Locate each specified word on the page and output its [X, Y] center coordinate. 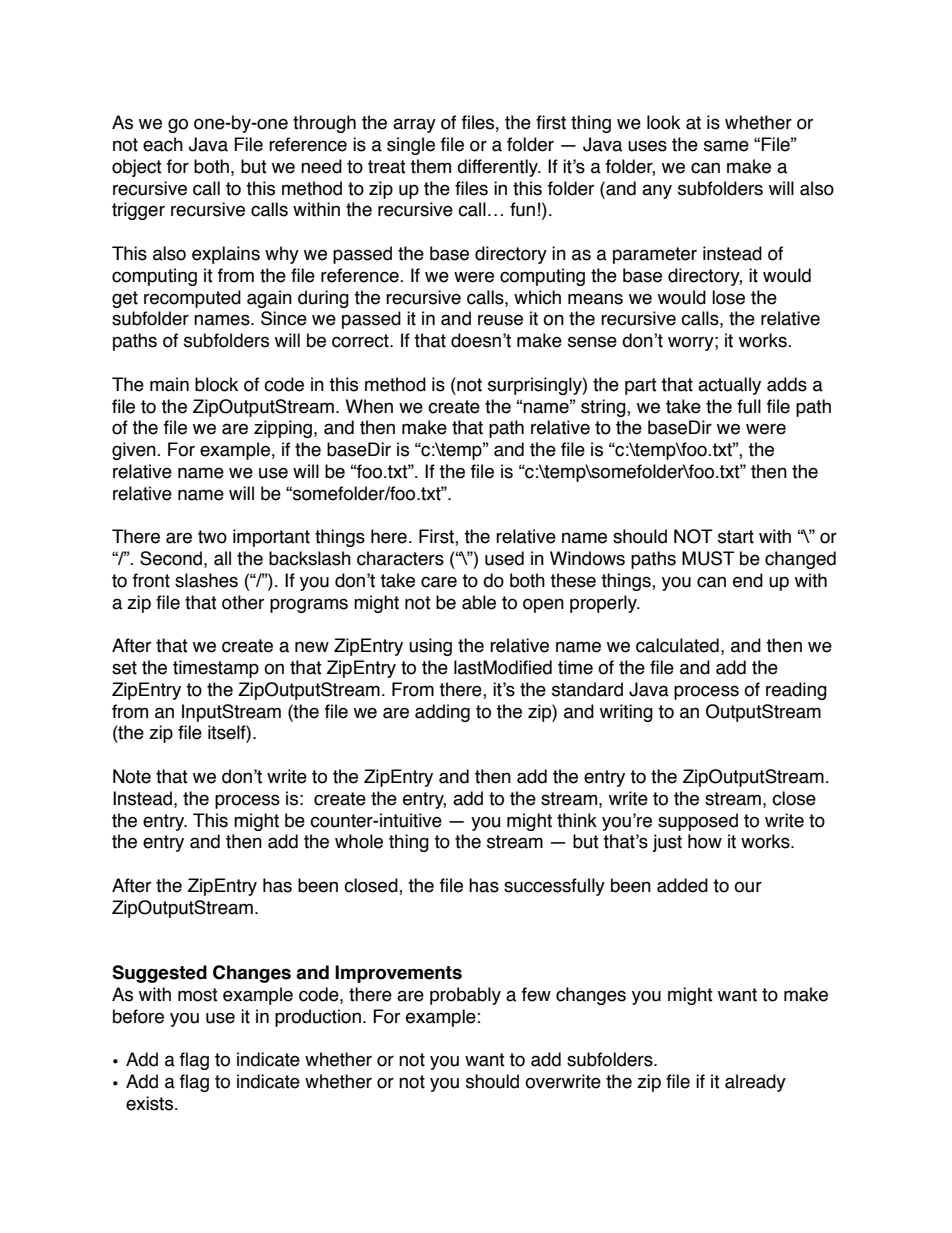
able [479, 602]
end [748, 580]
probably [465, 996]
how [705, 841]
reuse [500, 320]
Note [132, 776]
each [163, 144]
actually [729, 386]
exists [151, 1103]
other [243, 602]
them [430, 166]
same [726, 146]
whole [359, 841]
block [216, 384]
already [755, 1083]
